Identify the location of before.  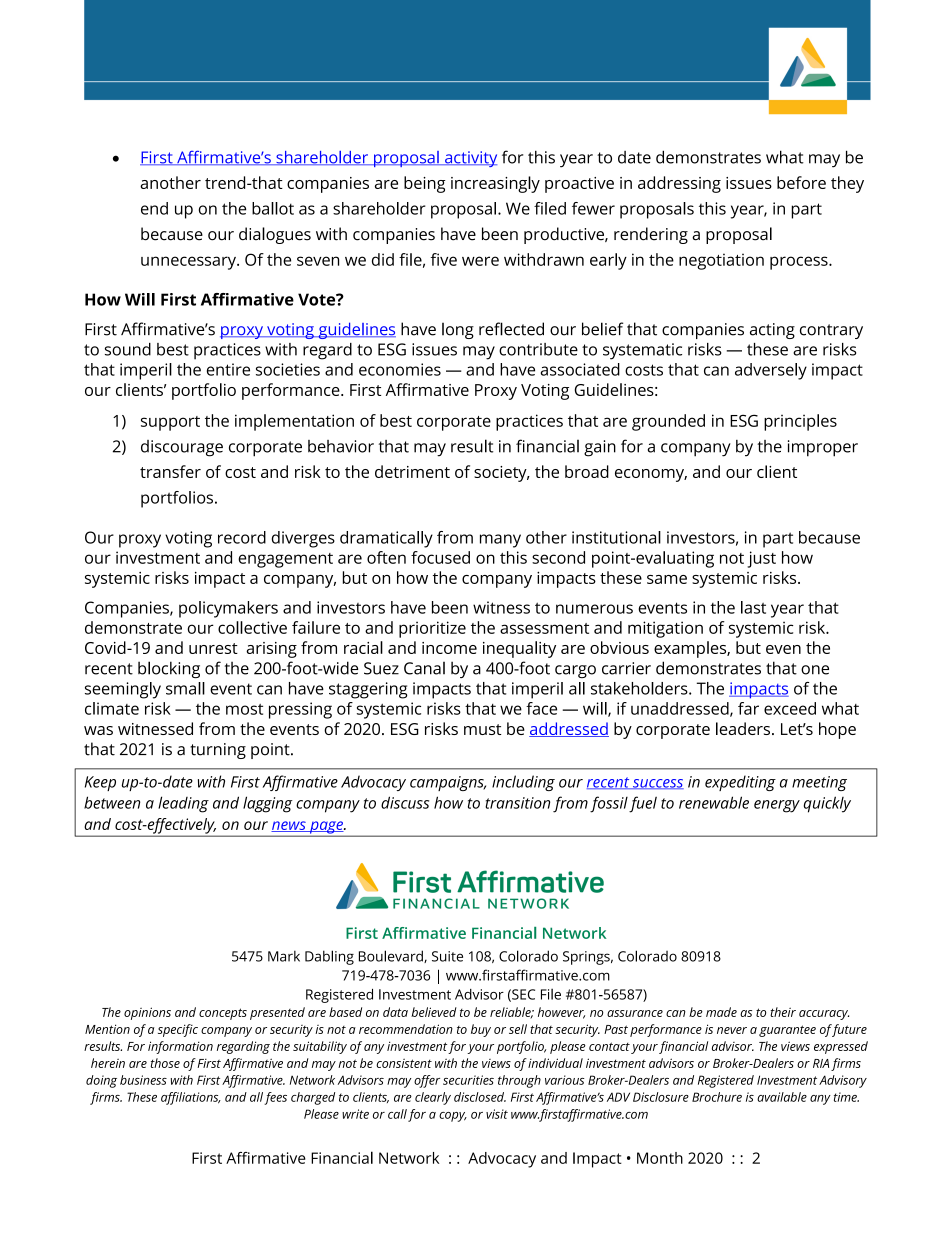
(801, 182).
